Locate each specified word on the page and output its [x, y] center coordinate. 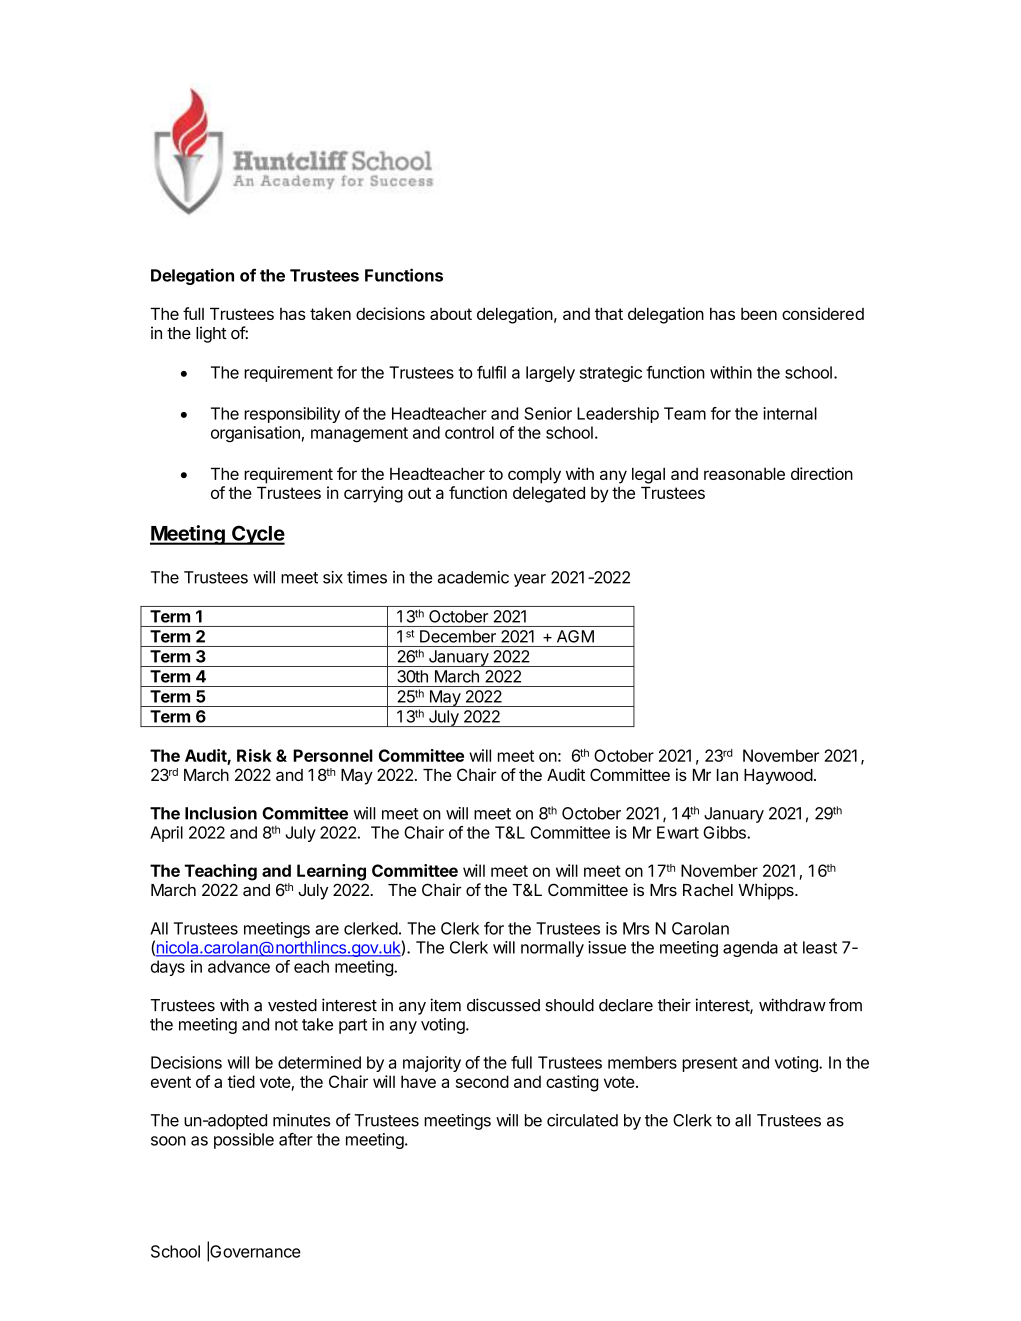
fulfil [491, 372]
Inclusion [221, 813]
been [759, 314]
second [482, 1081]
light [211, 334]
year [530, 580]
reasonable [744, 473]
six [333, 577]
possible [244, 1141]
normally [552, 949]
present [710, 1064]
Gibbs [725, 832]
